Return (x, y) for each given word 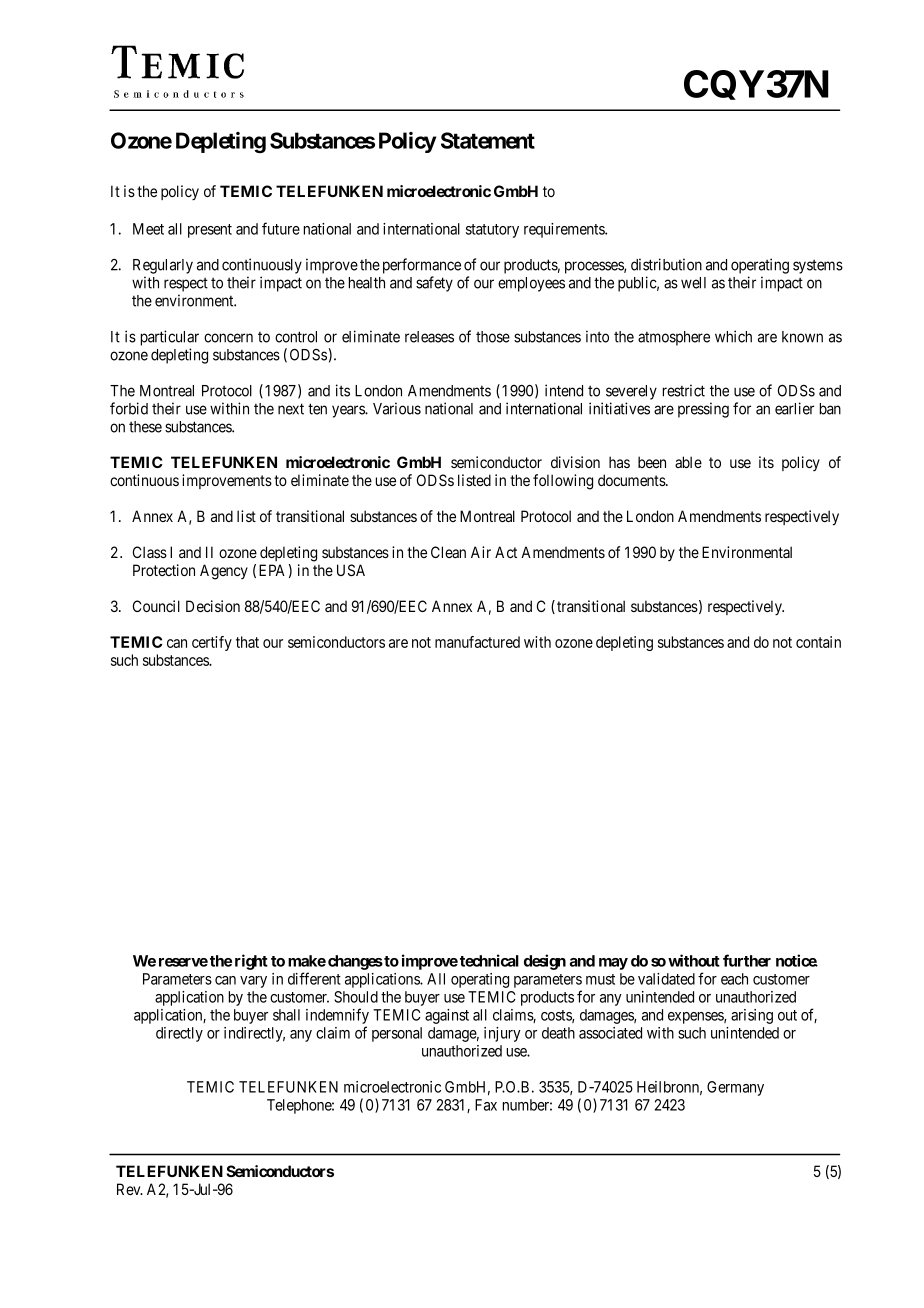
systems (818, 267)
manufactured (477, 642)
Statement (488, 140)
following (563, 482)
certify (212, 643)
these (145, 427)
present (210, 231)
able (688, 462)
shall (286, 1015)
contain (818, 642)
